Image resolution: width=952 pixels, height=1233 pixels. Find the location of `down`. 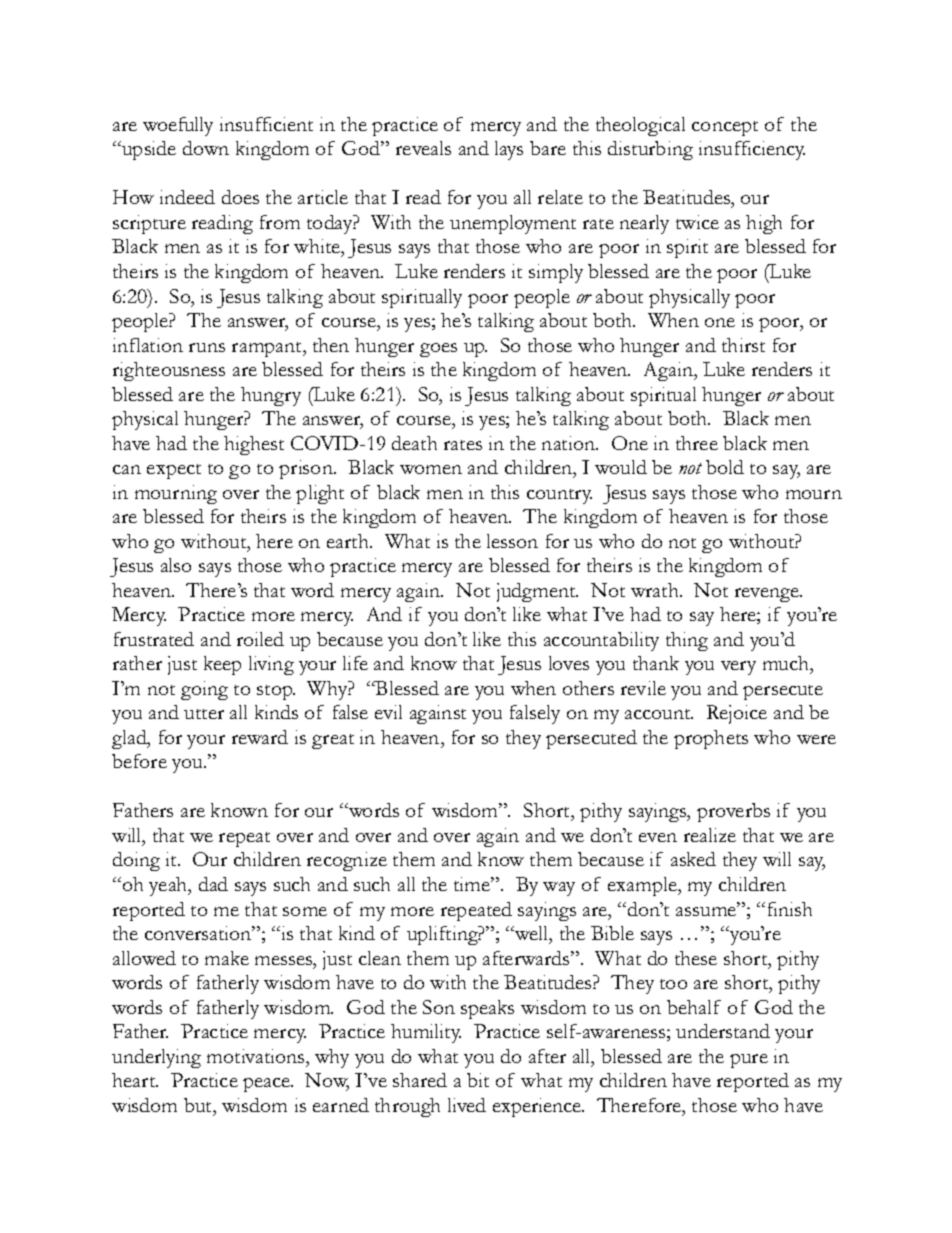

down is located at coordinates (206, 148).
